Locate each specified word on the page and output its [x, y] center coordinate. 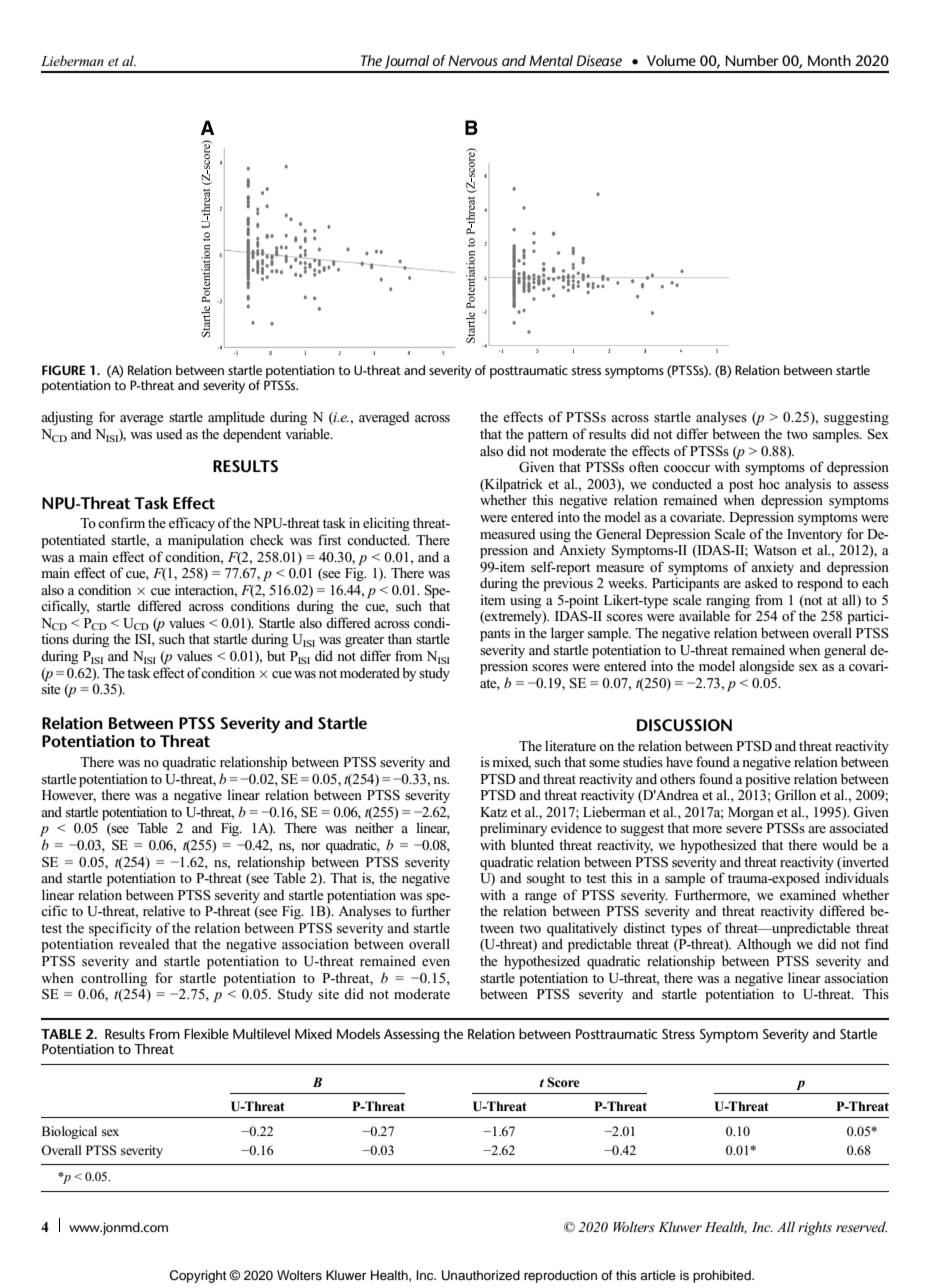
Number [751, 60]
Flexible [206, 1033]
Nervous [473, 60]
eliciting [386, 524]
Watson [775, 550]
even [436, 962]
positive [768, 780]
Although [764, 945]
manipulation [206, 541]
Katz [493, 812]
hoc [769, 483]
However [69, 796]
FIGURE [64, 370]
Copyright [197, 1276]
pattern [548, 436]
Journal [407, 63]
